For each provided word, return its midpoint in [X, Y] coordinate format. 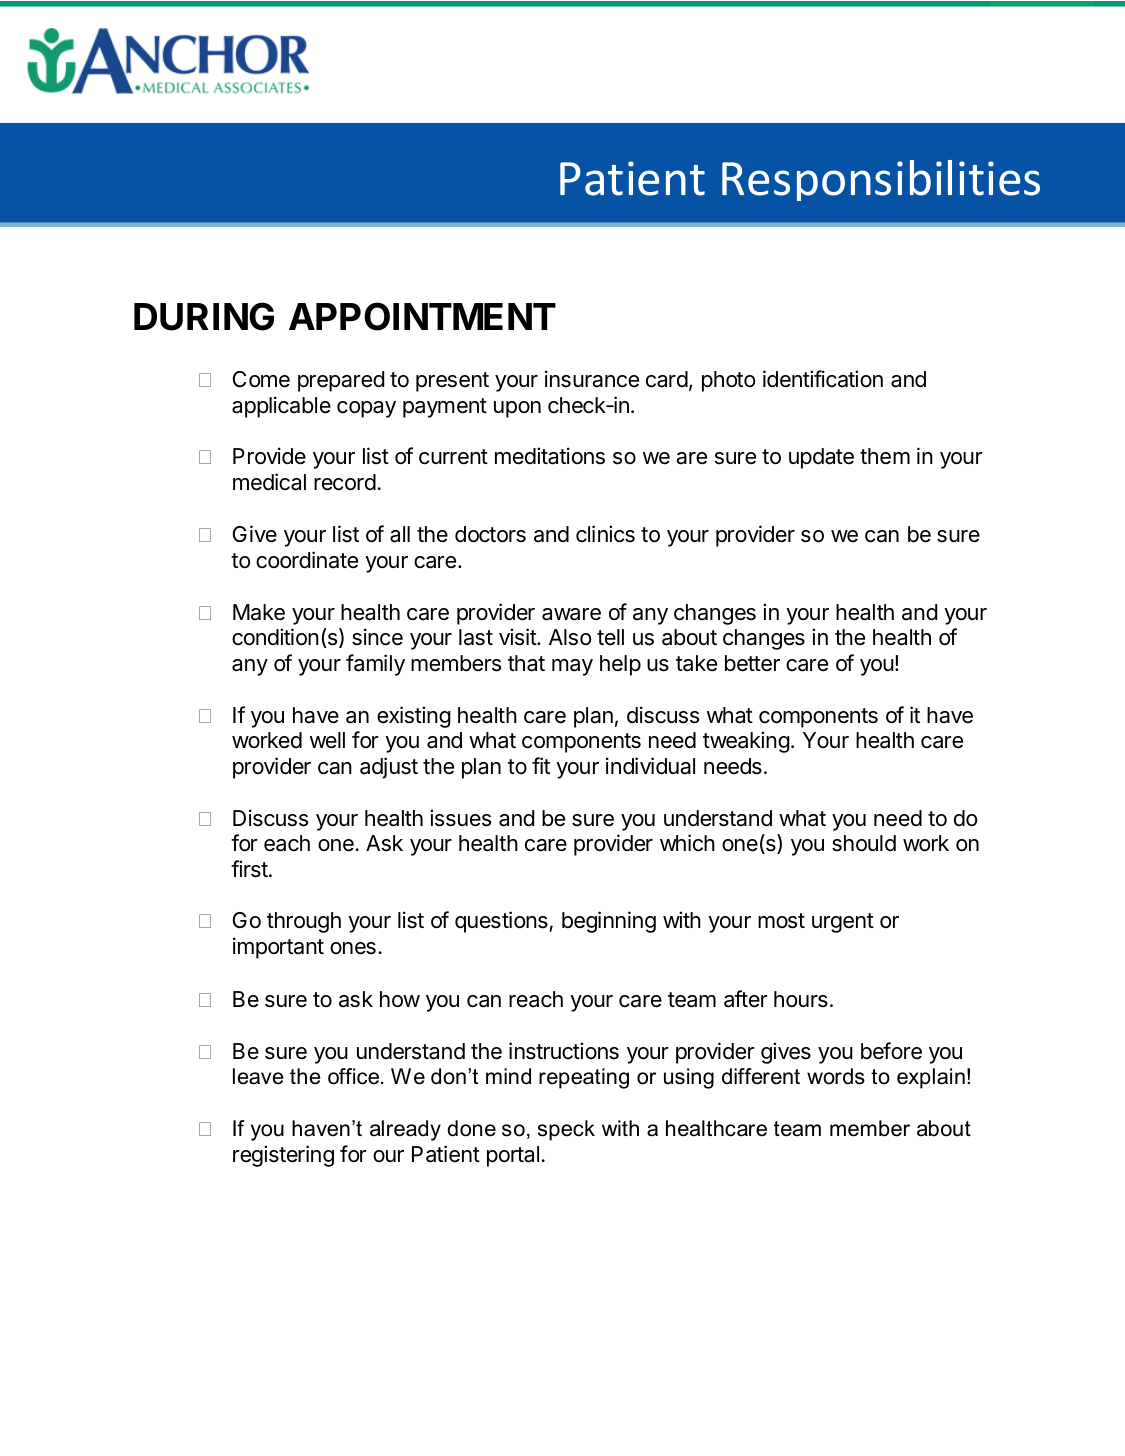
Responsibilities [881, 180]
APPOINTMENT [422, 316]
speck [566, 1130]
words [836, 1076]
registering [283, 1156]
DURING [204, 316]
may [572, 667]
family [375, 665]
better [752, 663]
